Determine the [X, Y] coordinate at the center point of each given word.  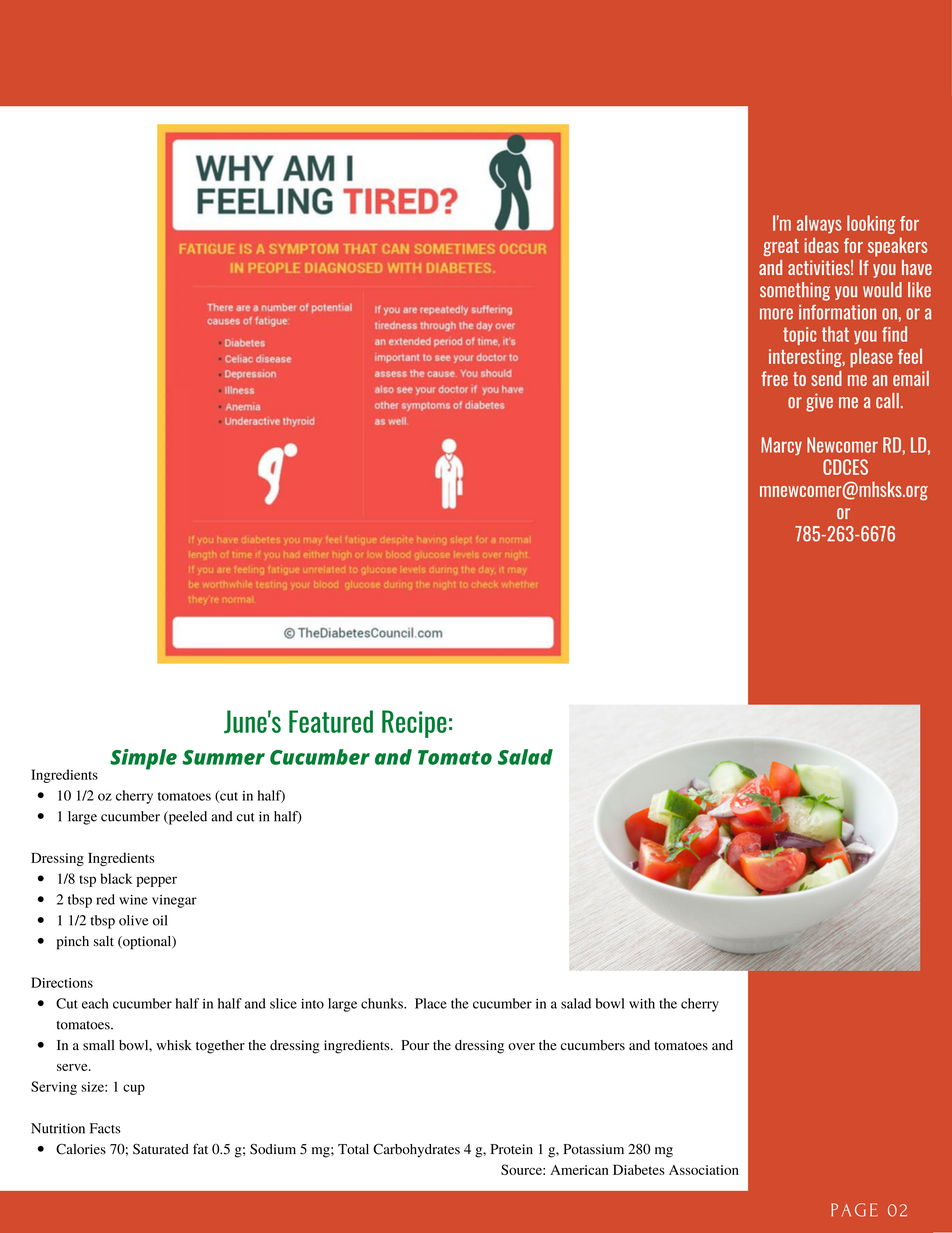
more [776, 314]
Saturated [161, 1149]
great [781, 247]
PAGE [854, 1210]
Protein [512, 1149]
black [116, 878]
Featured [331, 721]
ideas [821, 245]
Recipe [414, 724]
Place [431, 1003]
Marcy [781, 446]
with [642, 1003]
